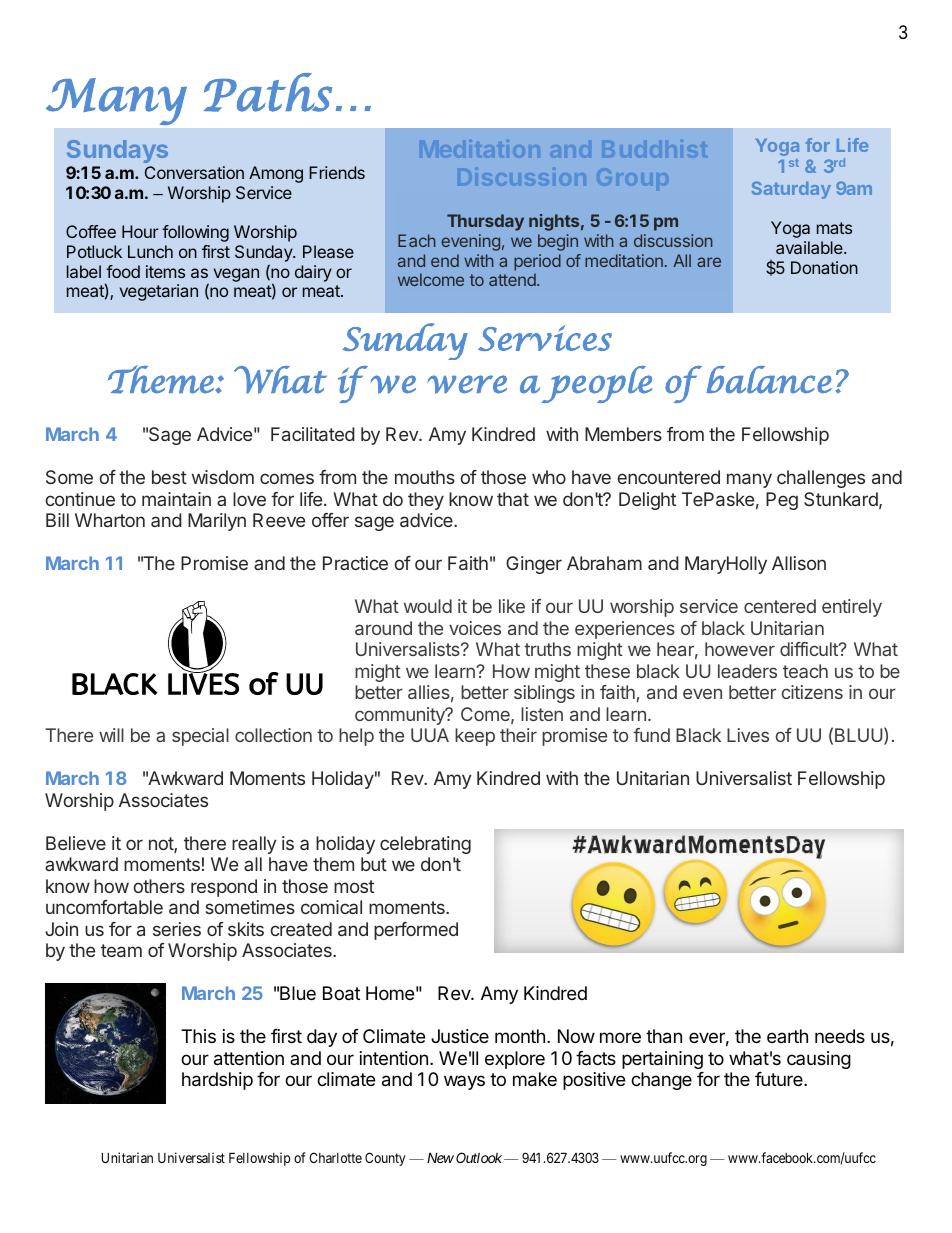 The image size is (952, 1233). I want to click on Peg, so click(782, 501).
